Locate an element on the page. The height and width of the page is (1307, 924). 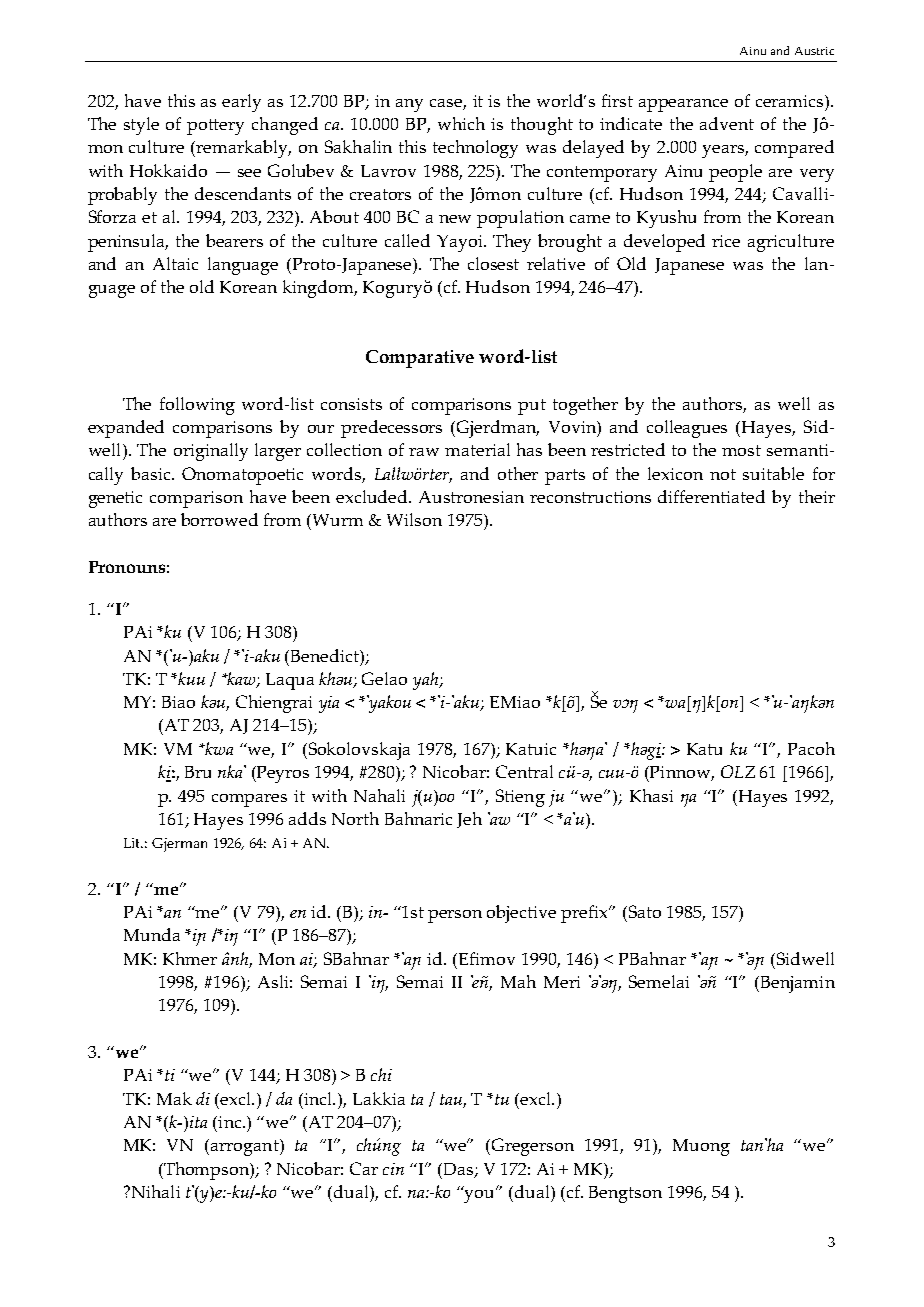
person is located at coordinates (455, 916).
